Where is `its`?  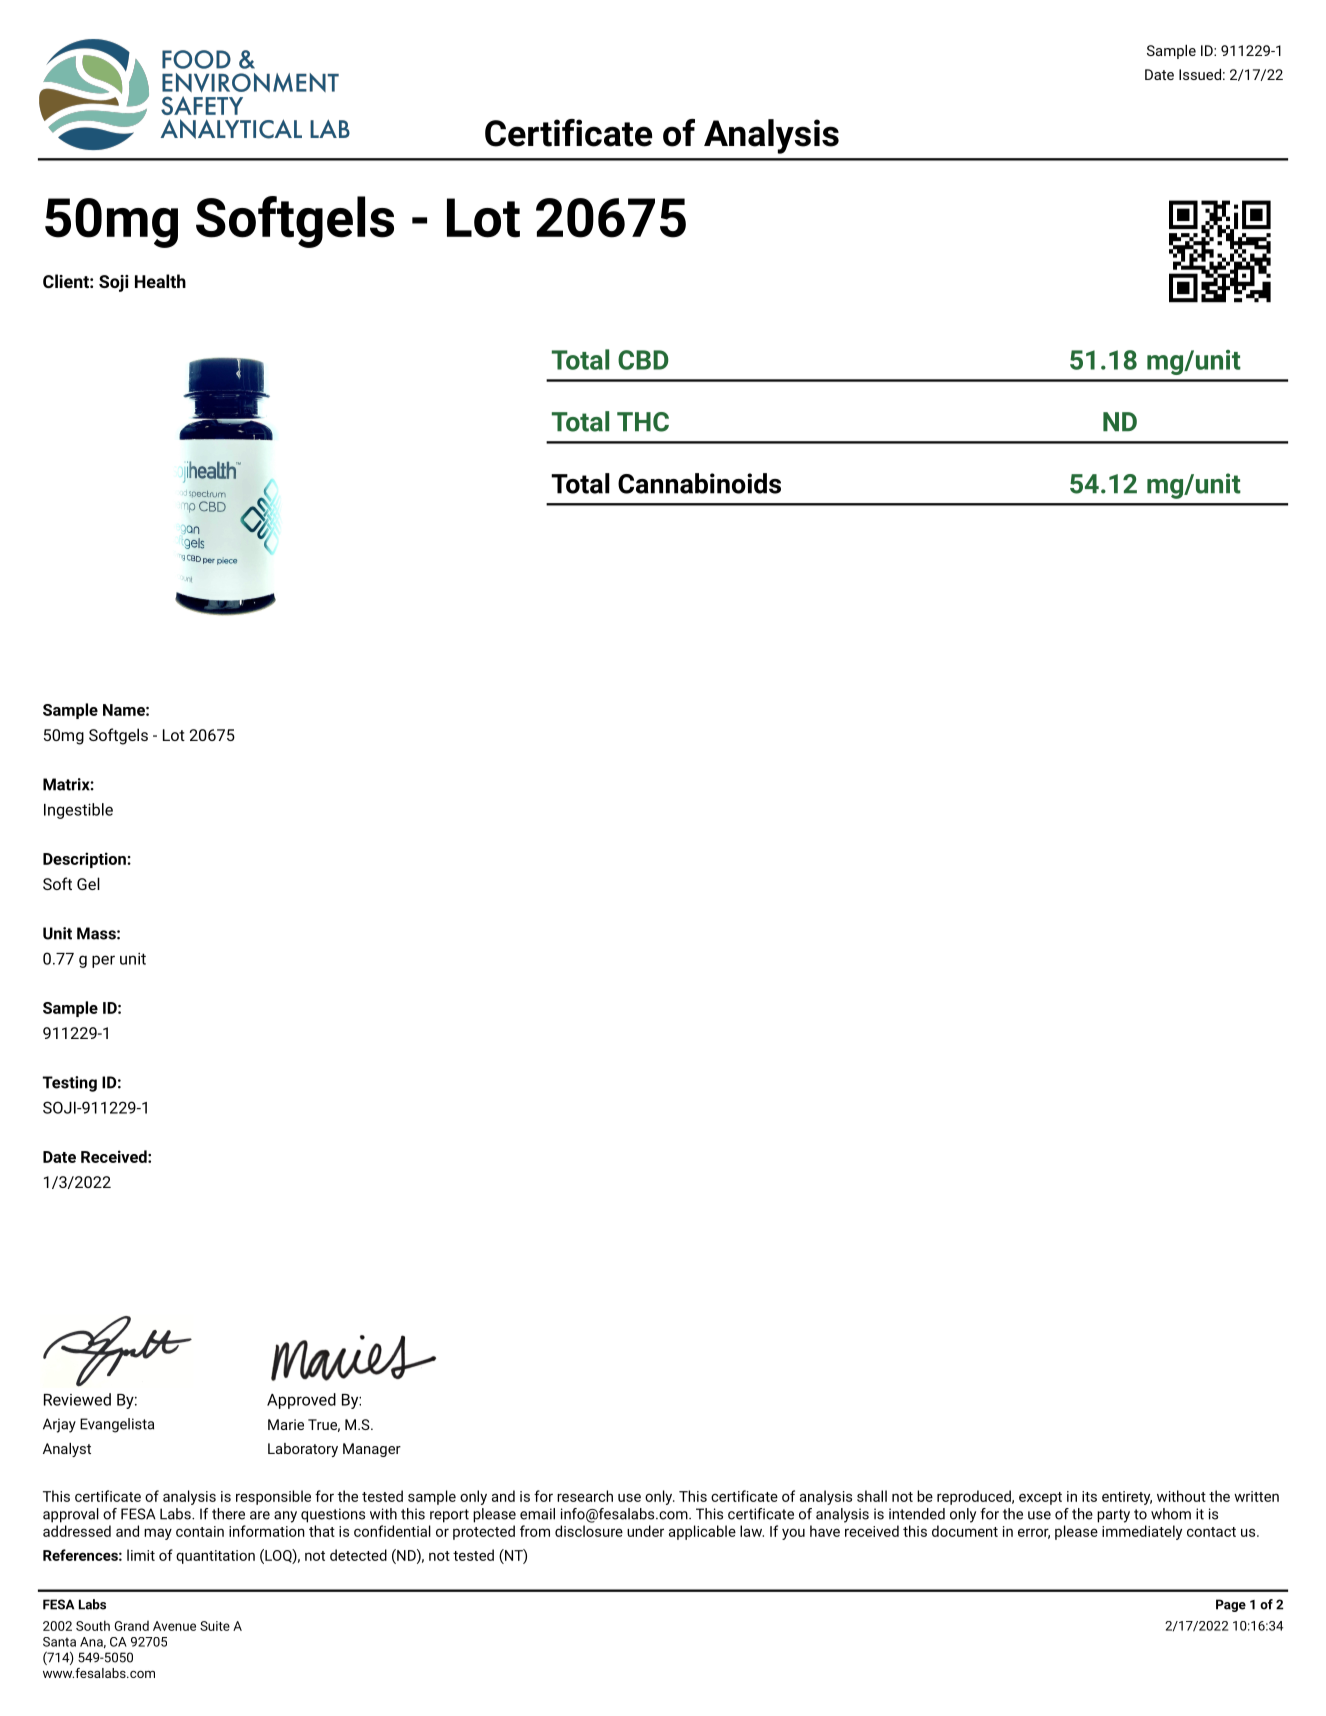
its is located at coordinates (1089, 1496).
